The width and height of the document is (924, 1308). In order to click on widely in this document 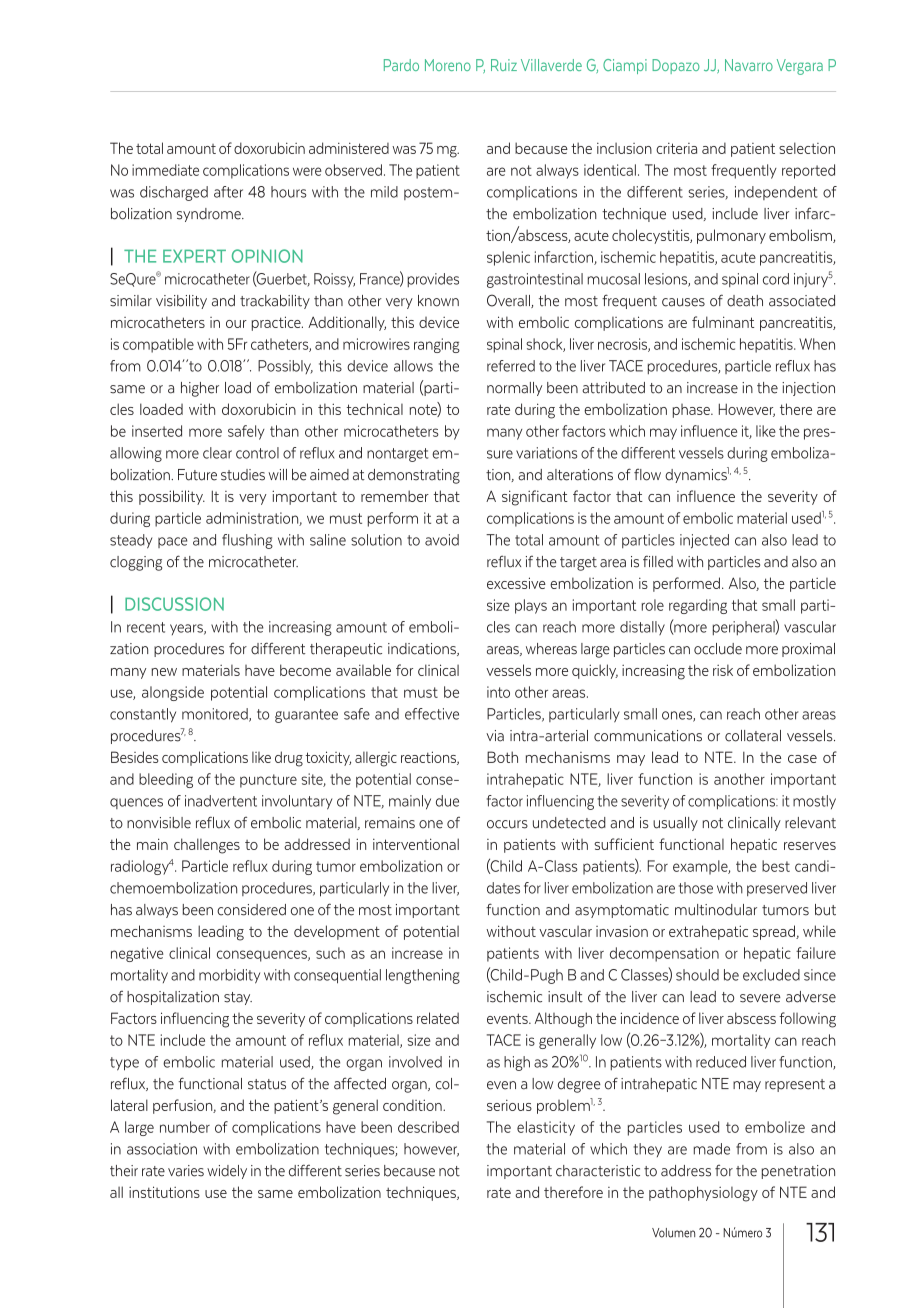, I will do `click(227, 1172)`.
